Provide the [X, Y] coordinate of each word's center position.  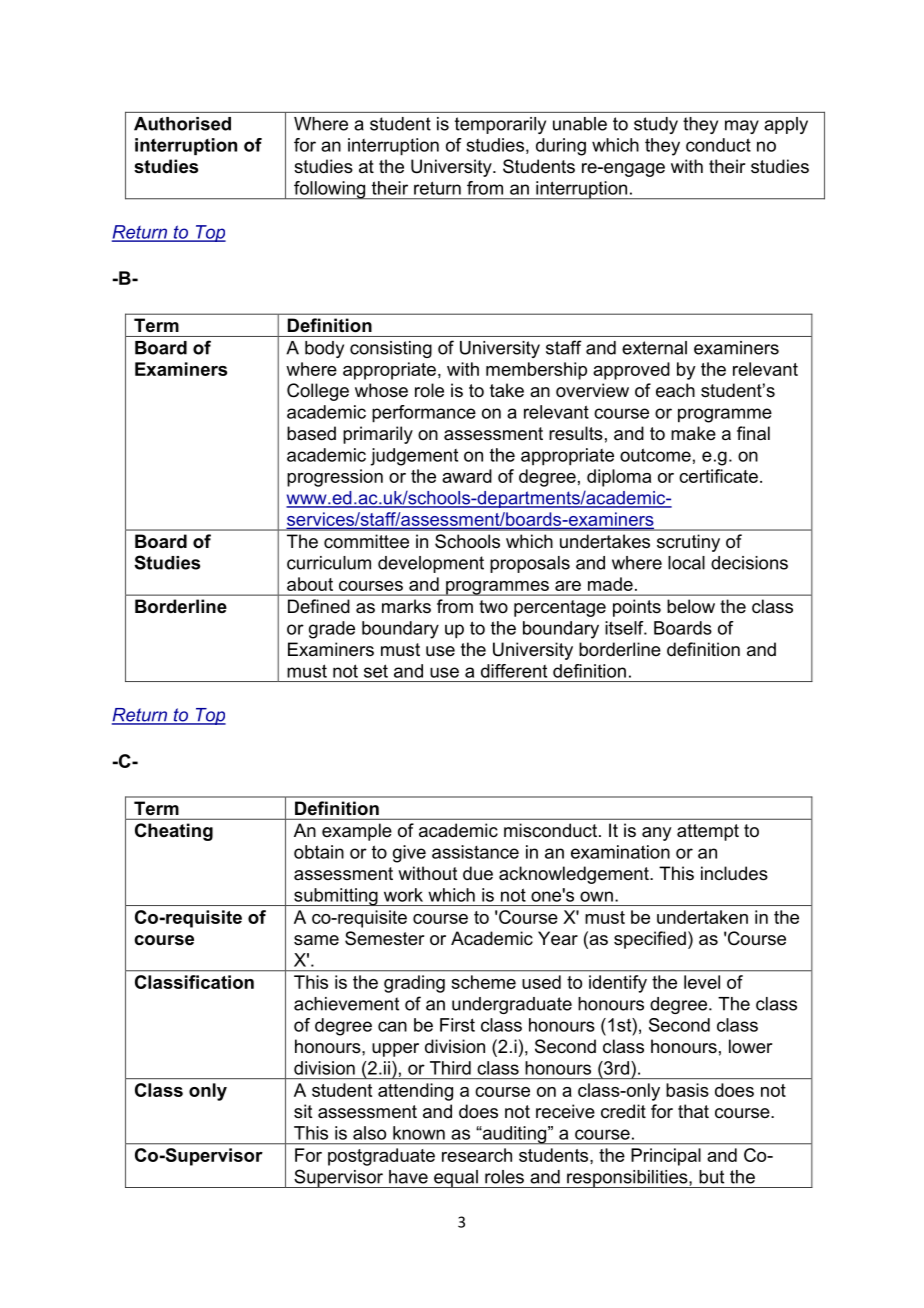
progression [335, 478]
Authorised [182, 124]
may [742, 127]
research [477, 1155]
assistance [475, 852]
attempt [708, 832]
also [369, 1133]
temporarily [500, 125]
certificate [718, 476]
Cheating [174, 832]
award [467, 476]
